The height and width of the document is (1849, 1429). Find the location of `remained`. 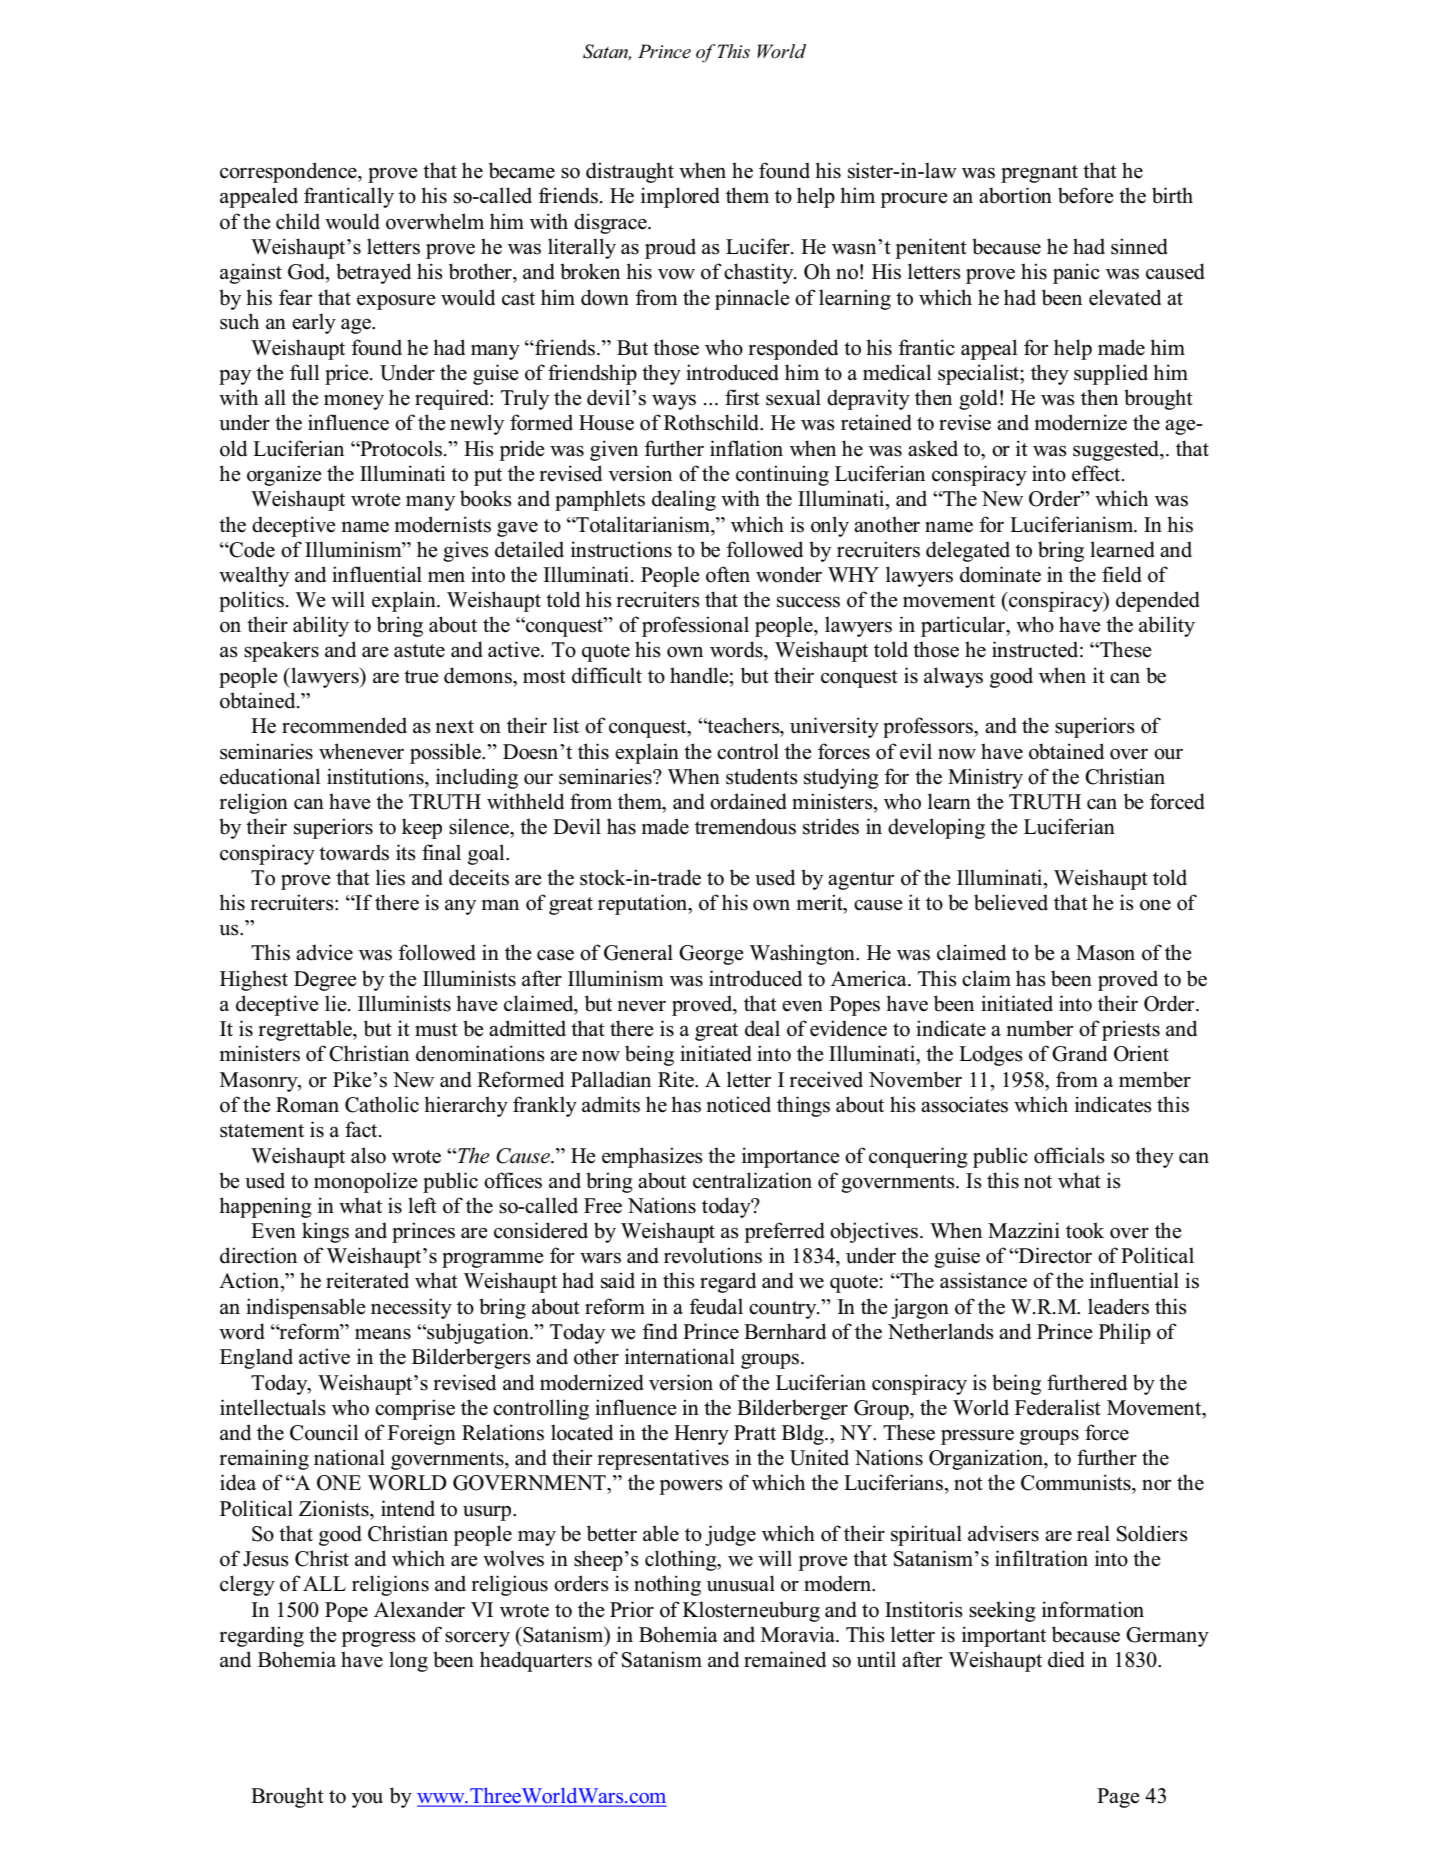

remained is located at coordinates (785, 1659).
